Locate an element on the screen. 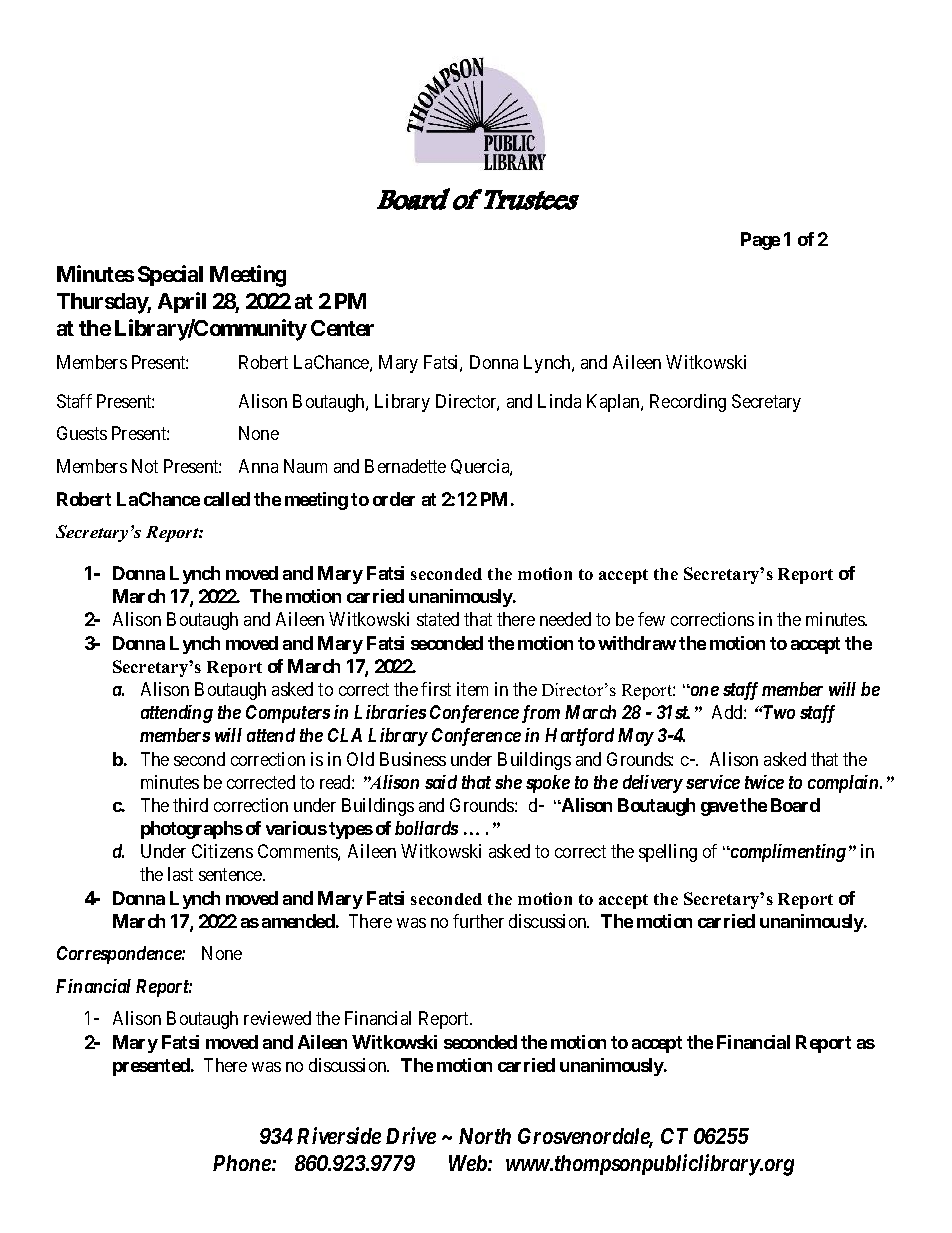 Image resolution: width=952 pixels, height=1233 pixels. Center is located at coordinates (342, 328).
